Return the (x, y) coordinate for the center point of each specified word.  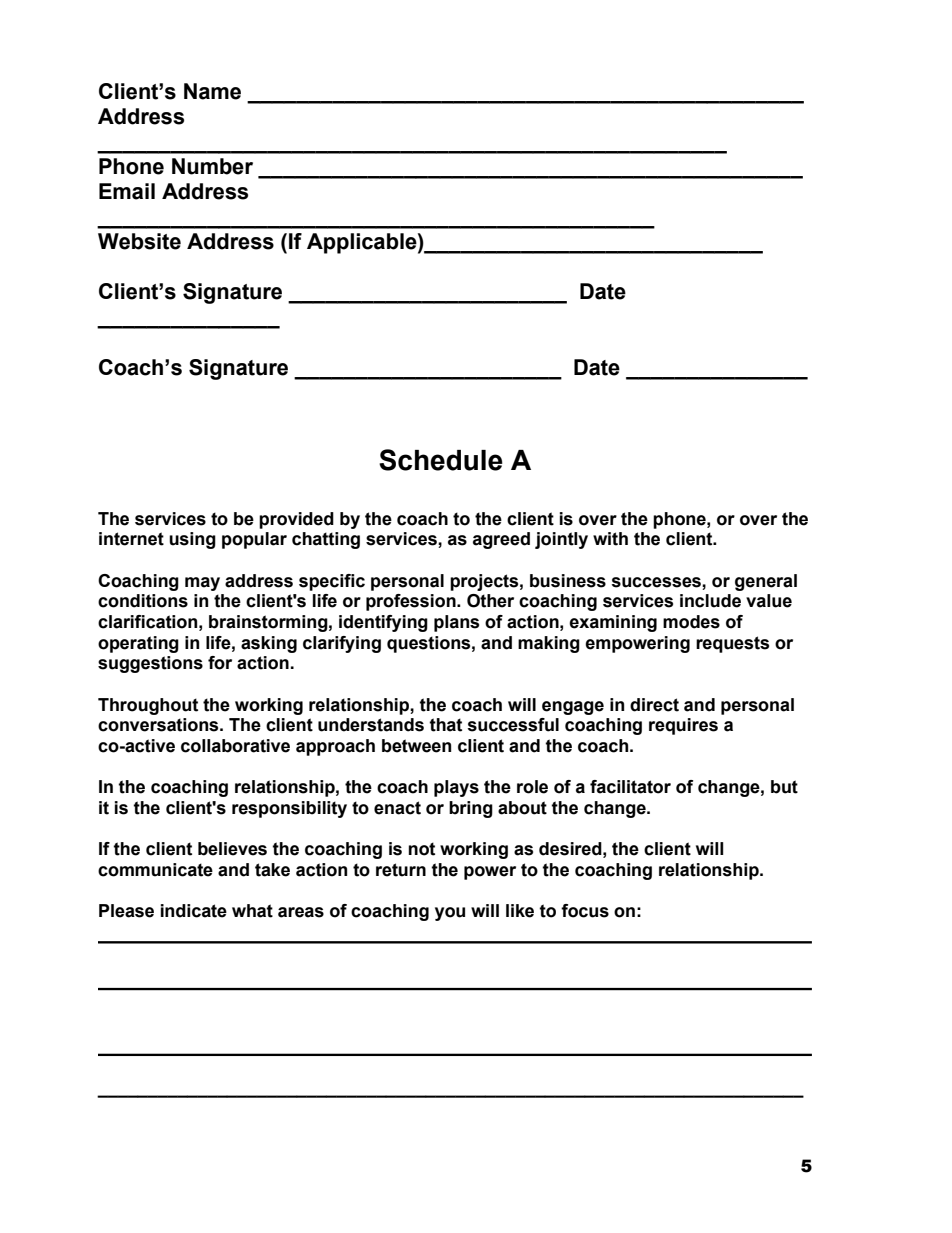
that (445, 725)
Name (212, 91)
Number (212, 166)
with (610, 539)
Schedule (441, 460)
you (450, 914)
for (220, 663)
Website (139, 241)
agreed (501, 540)
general (766, 582)
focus (585, 911)
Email (127, 191)
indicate (194, 911)
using (192, 540)
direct (654, 705)
